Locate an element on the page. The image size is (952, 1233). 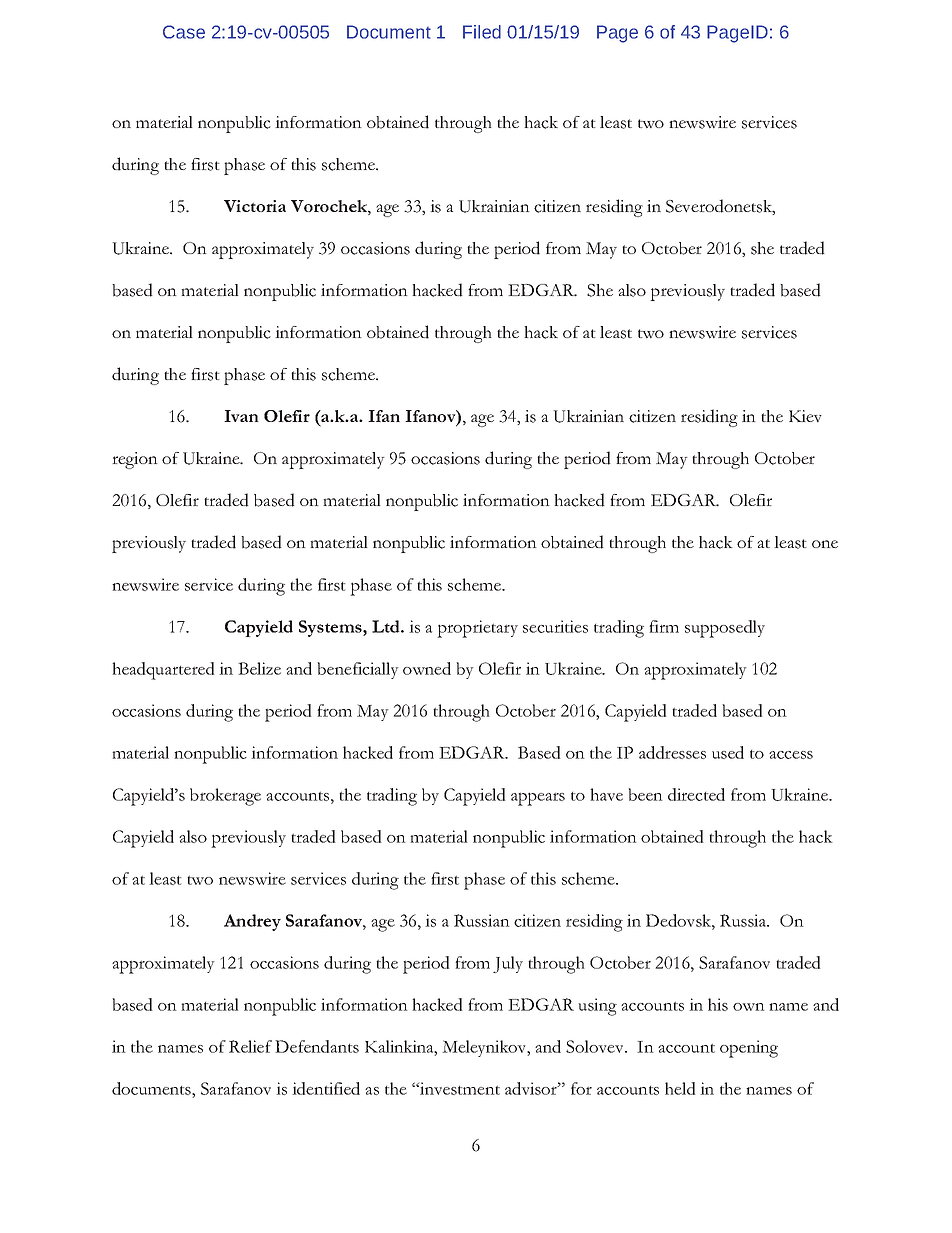
Filed is located at coordinates (482, 32).
